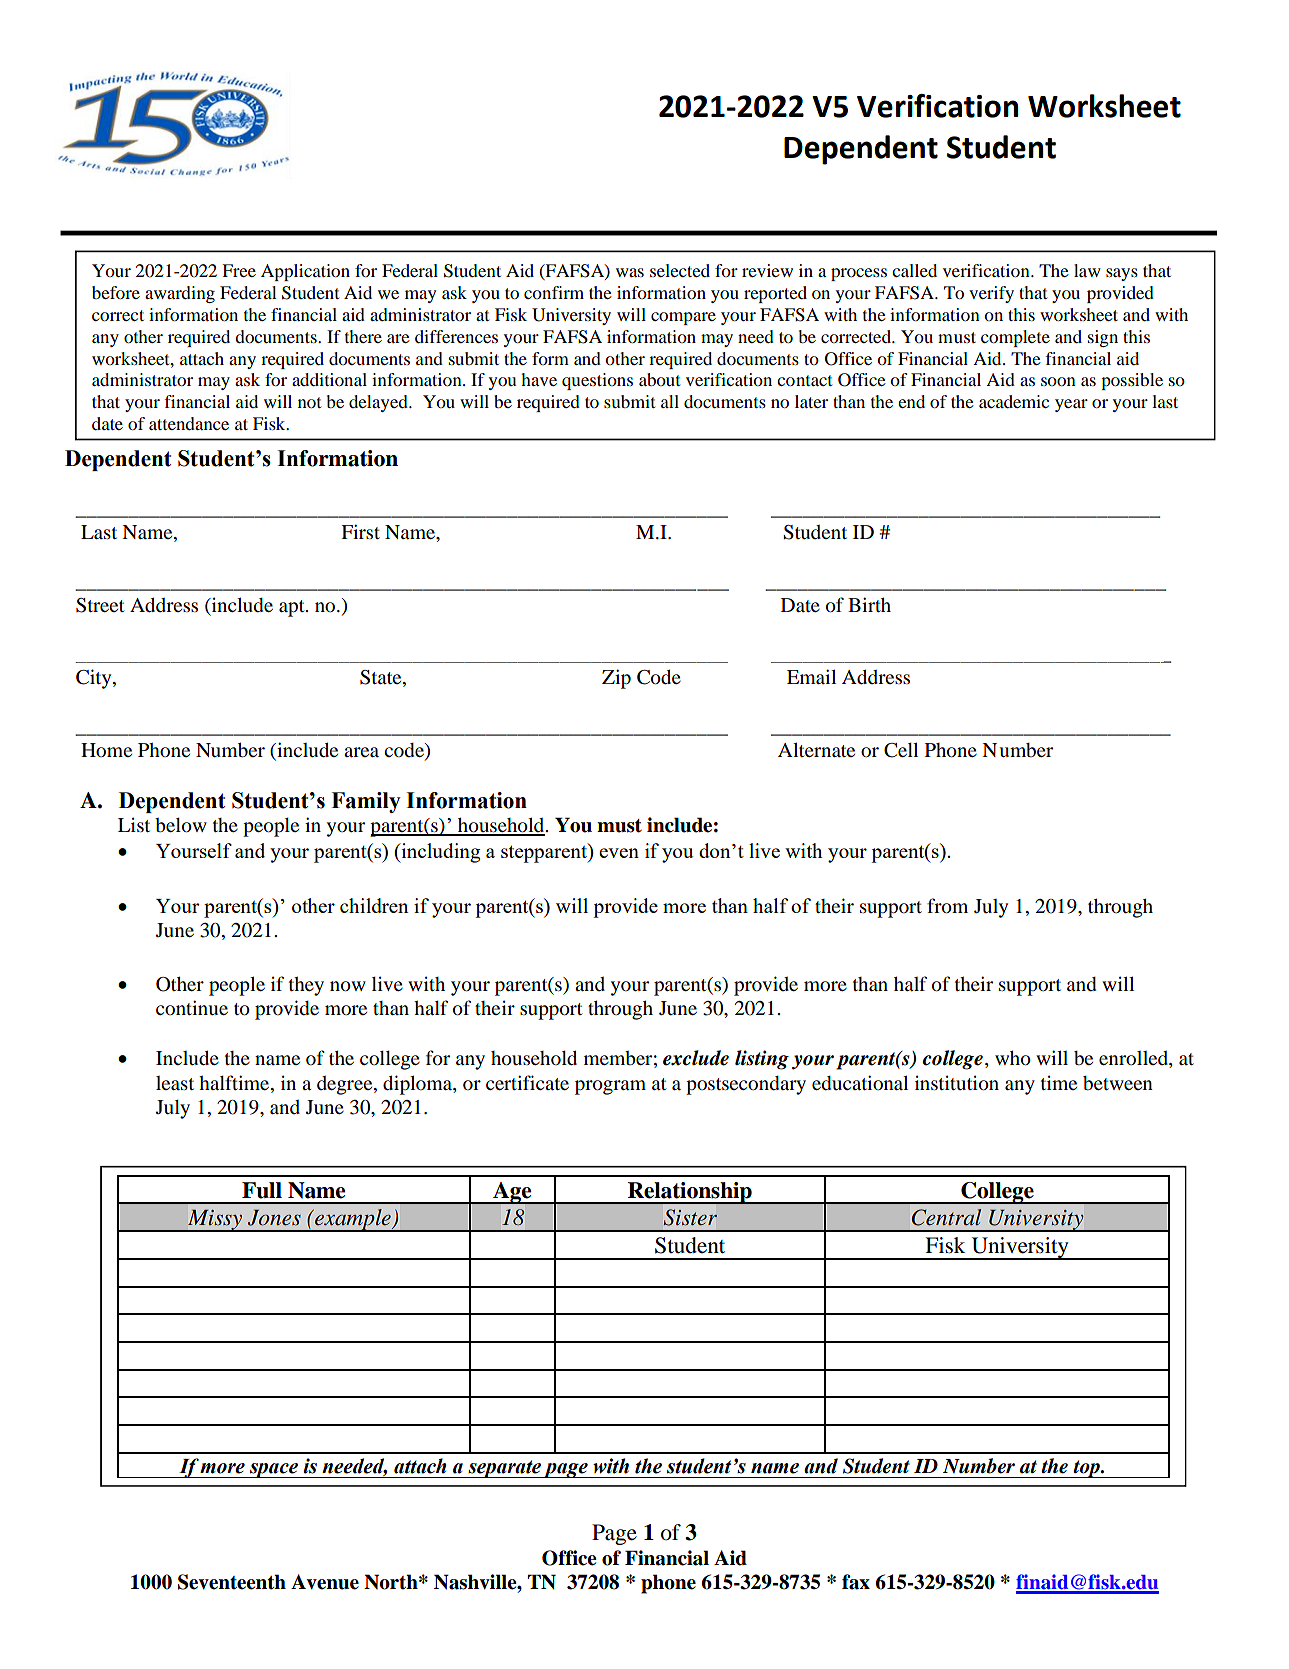 Image resolution: width=1289 pixels, height=1669 pixels. What do you see at coordinates (991, 294) in the screenshot?
I see `verify` at bounding box center [991, 294].
